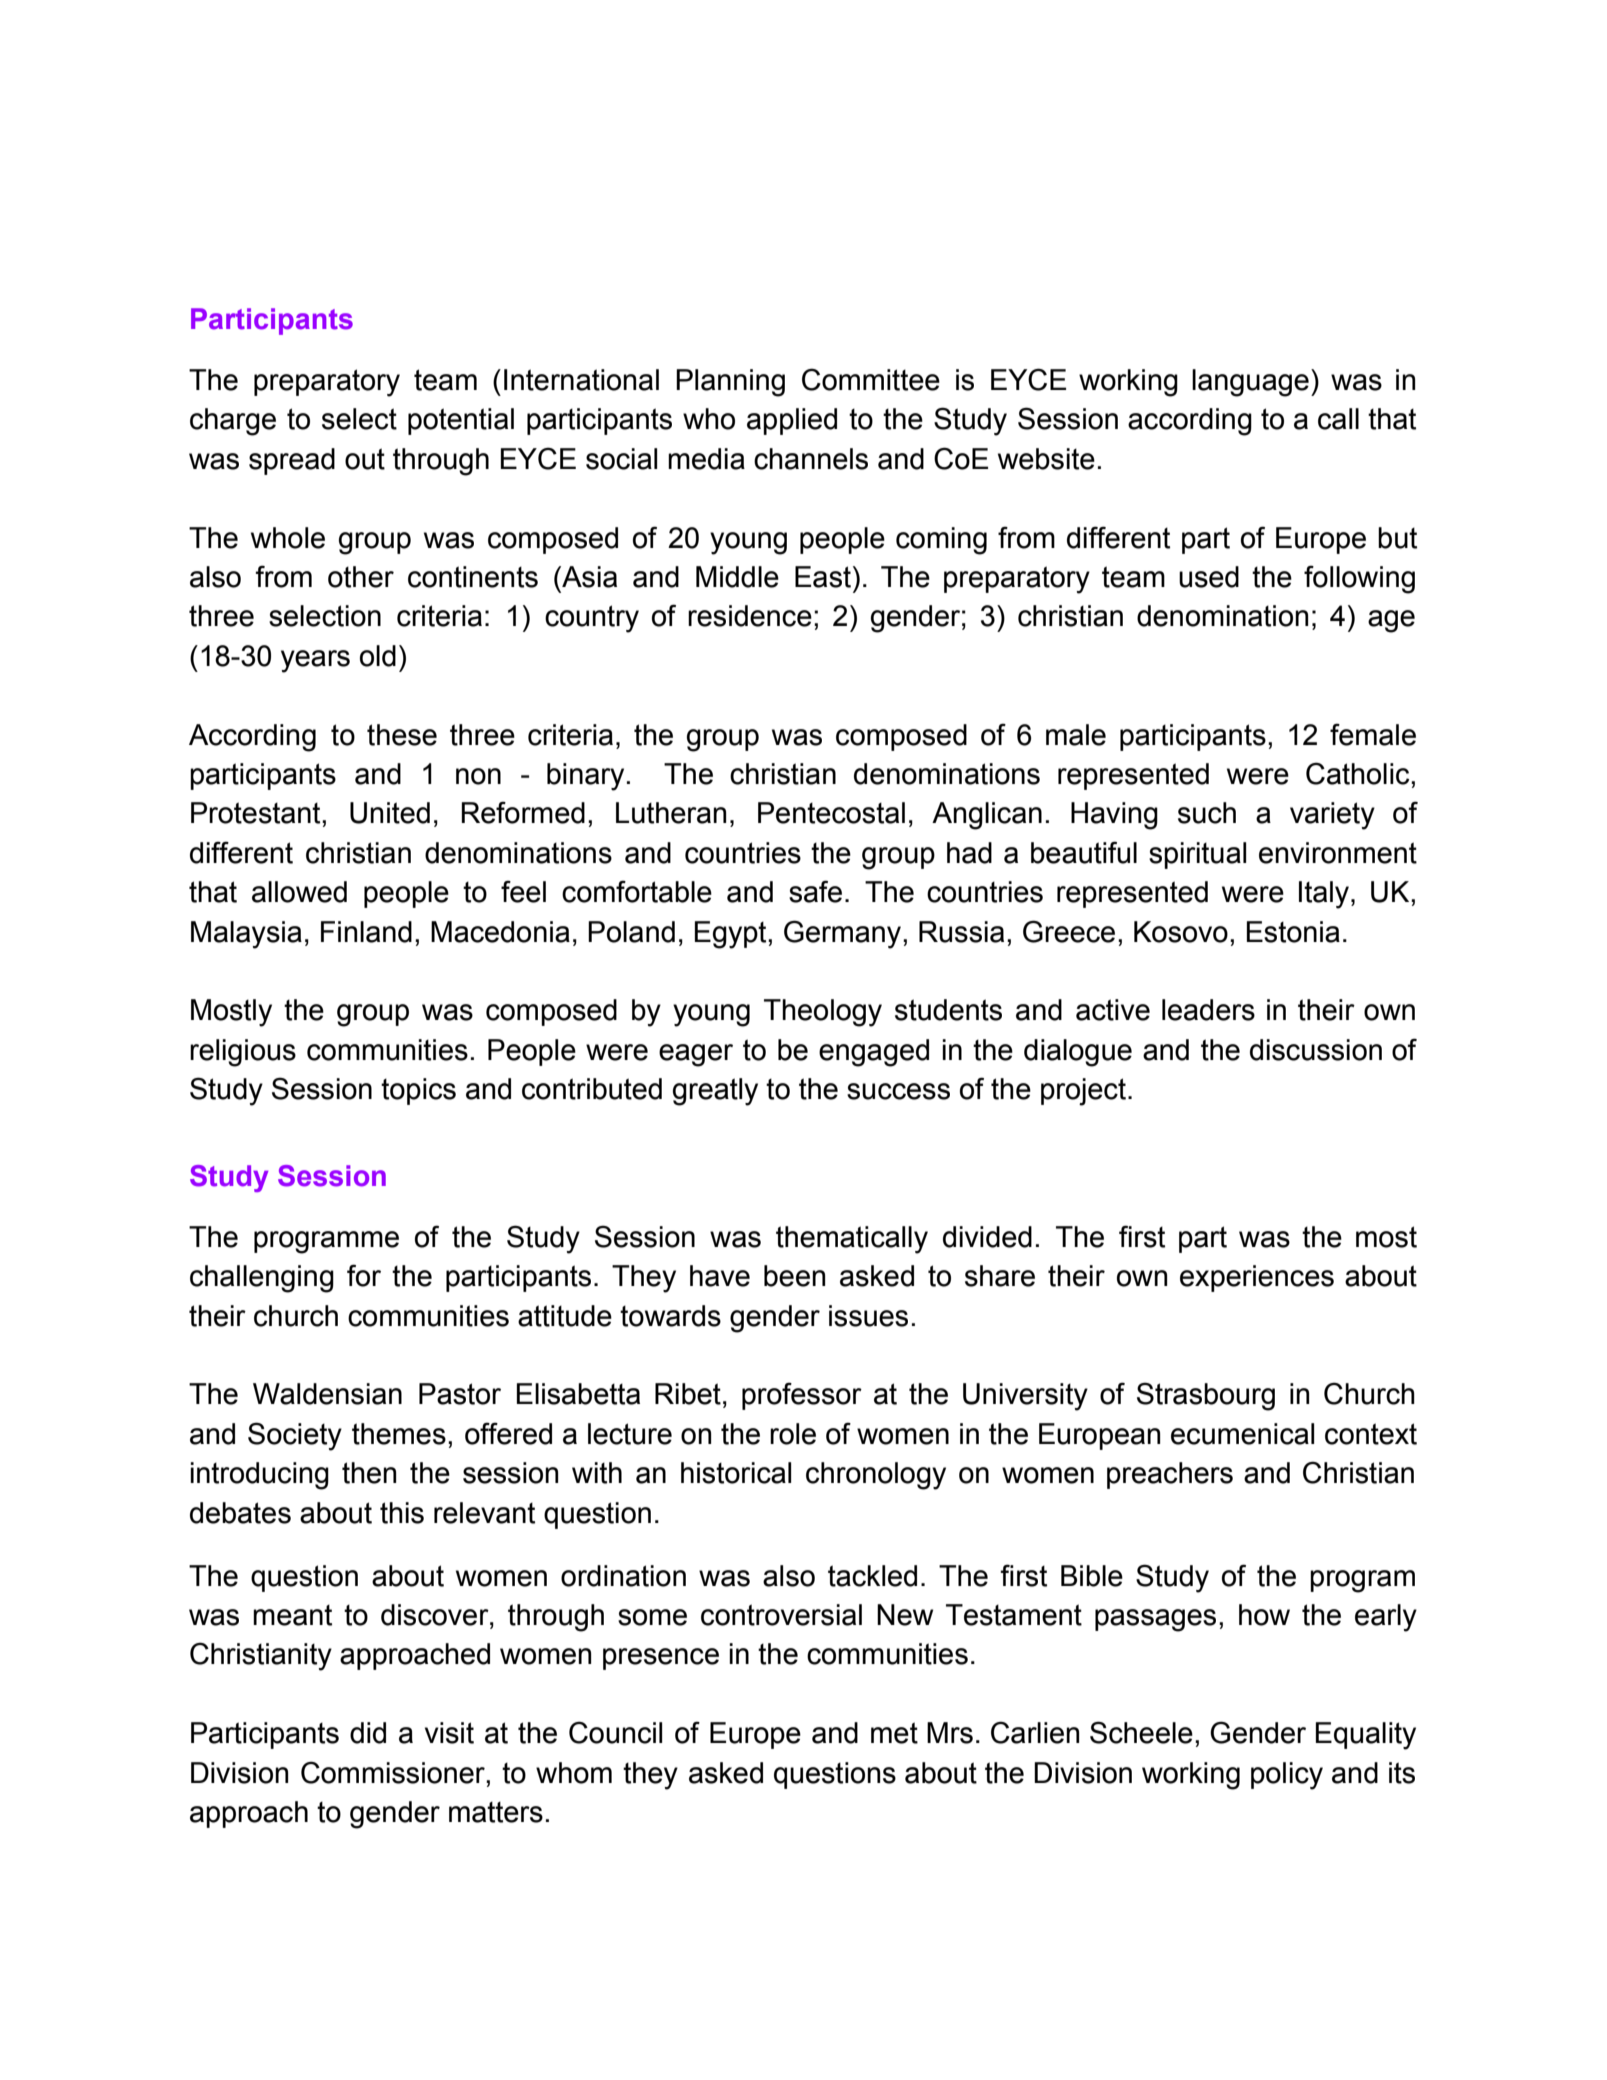  What do you see at coordinates (418, 1091) in the screenshot?
I see `topics` at bounding box center [418, 1091].
